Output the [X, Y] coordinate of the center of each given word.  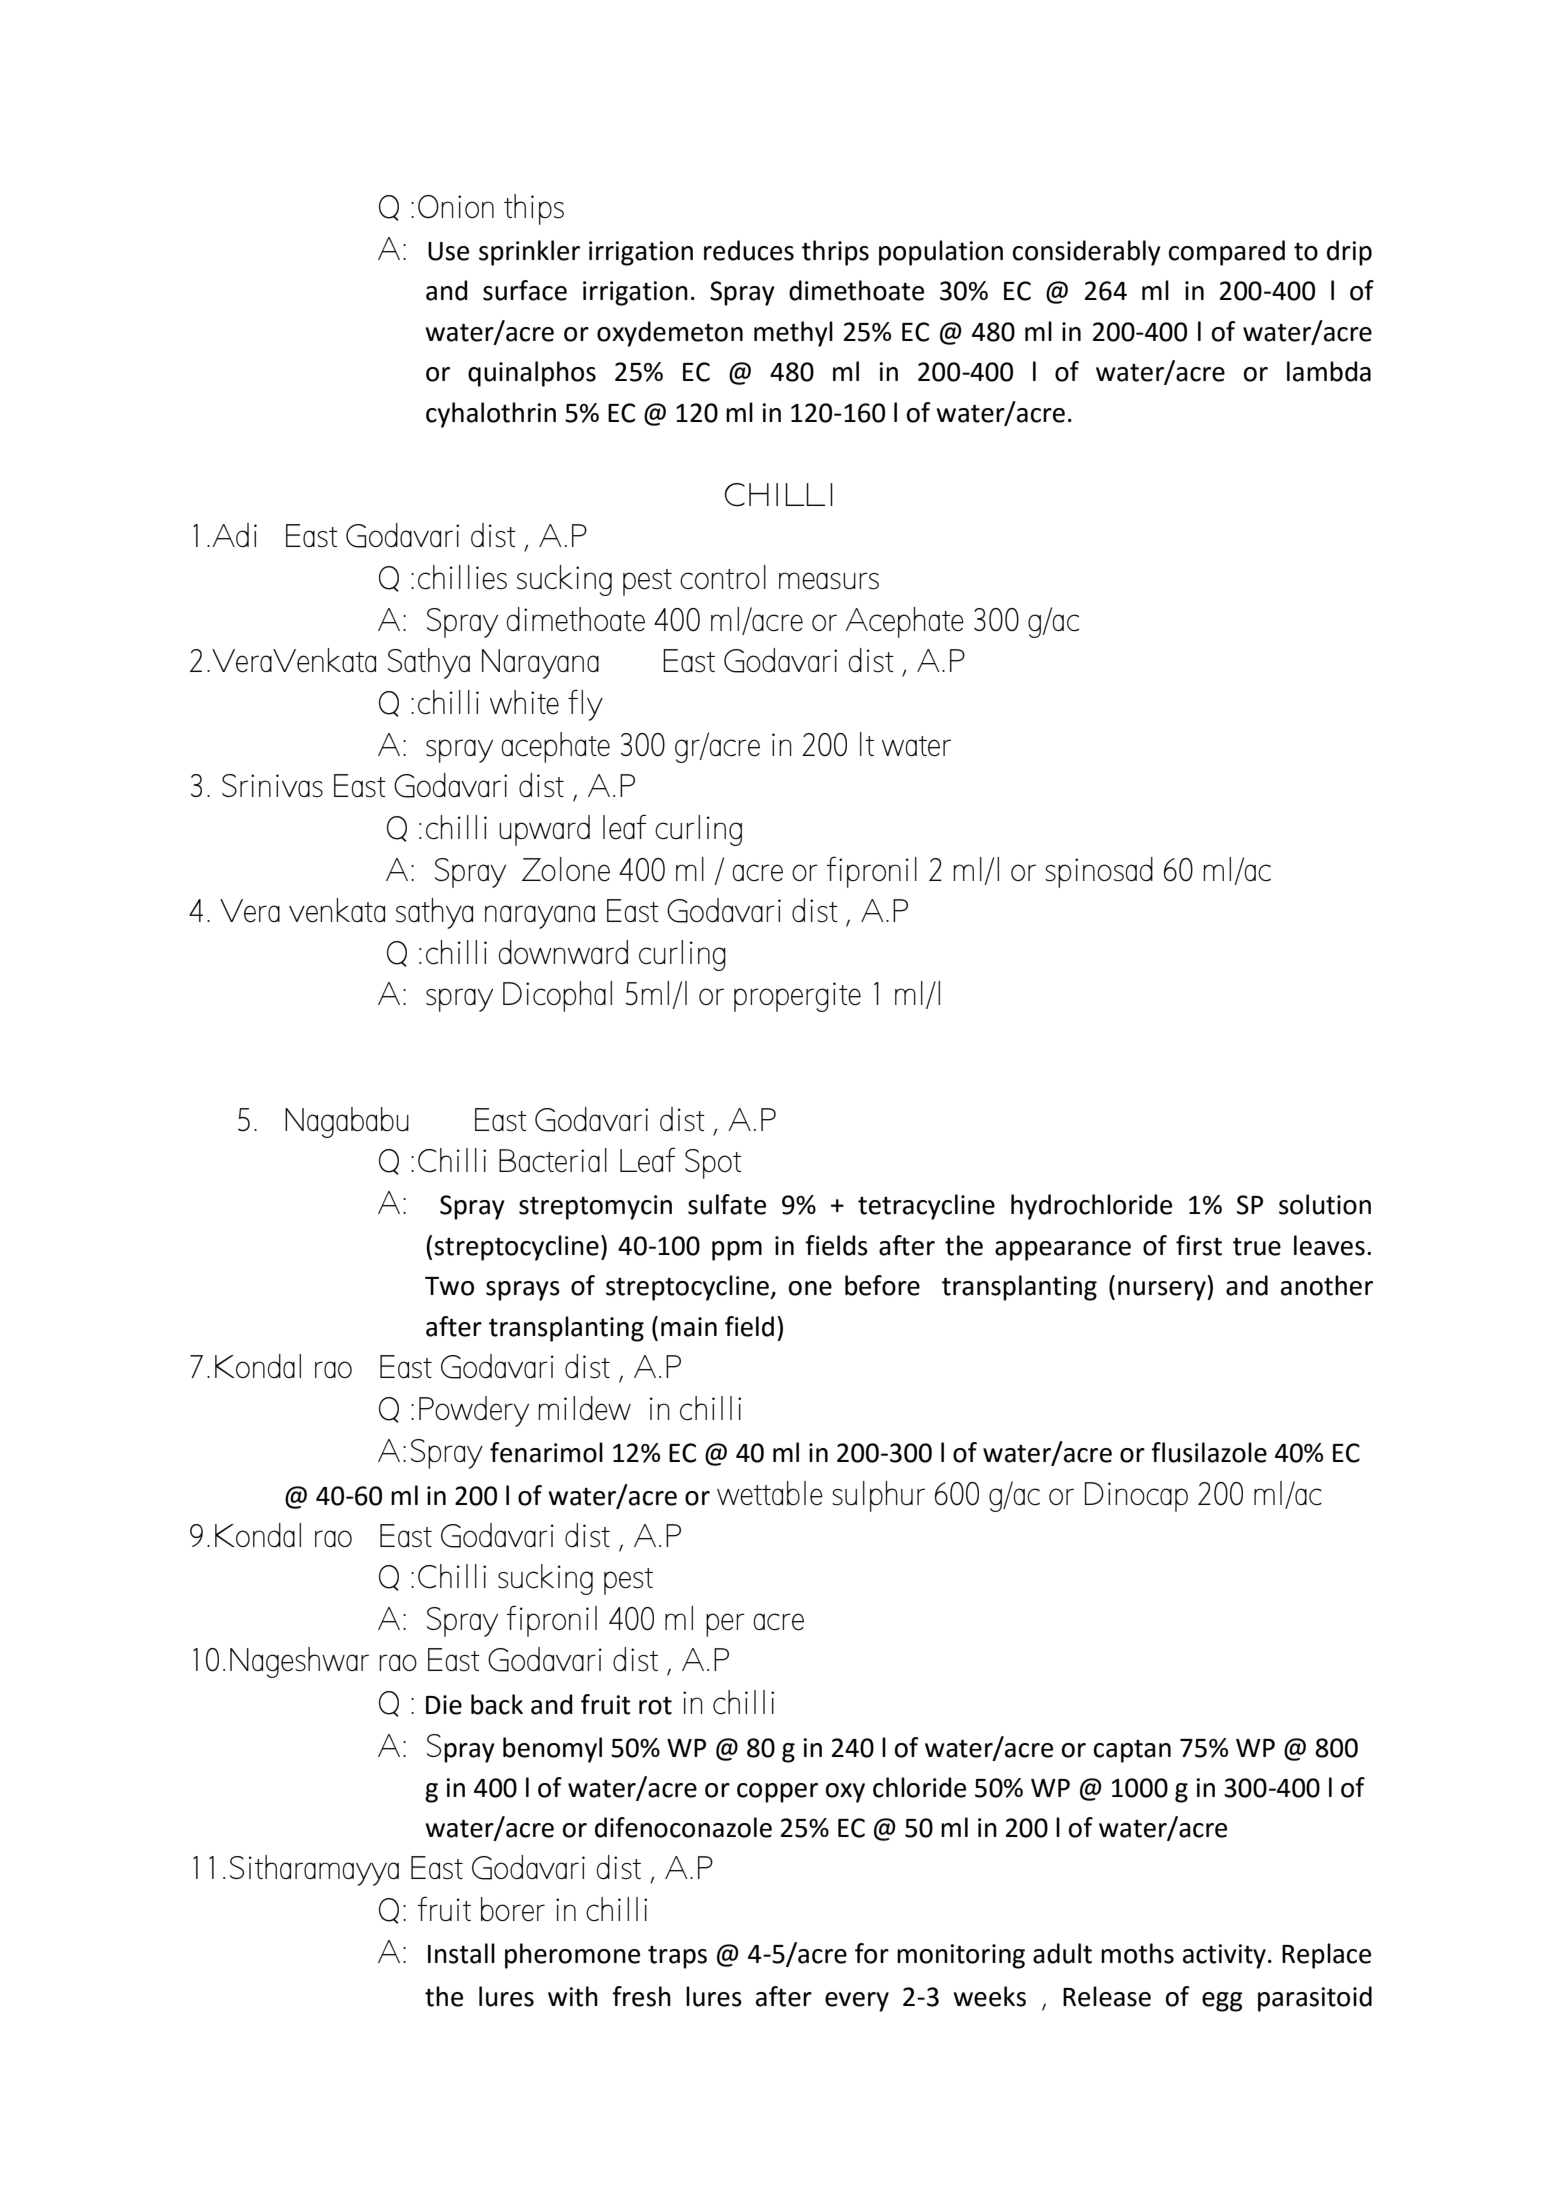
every [857, 2002]
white [524, 702]
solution [1325, 1204]
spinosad [1099, 872]
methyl [793, 334]
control [723, 577]
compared [1227, 253]
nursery [1163, 1291]
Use [448, 251]
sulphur [878, 1496]
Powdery [474, 1411]
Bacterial [553, 1160]
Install [461, 1953]
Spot [713, 1164]
